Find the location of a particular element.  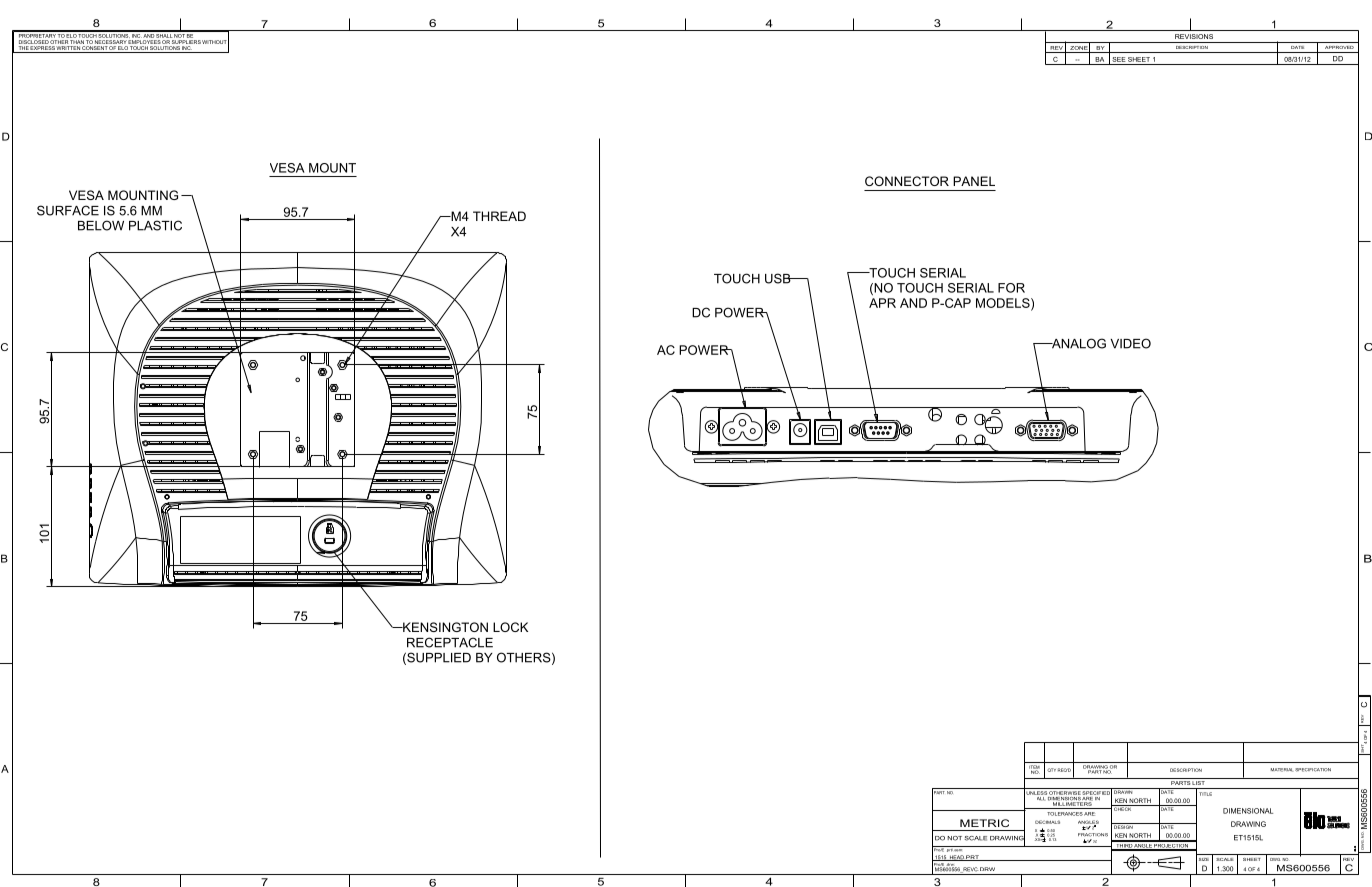

VIDEO is located at coordinates (1130, 343).
